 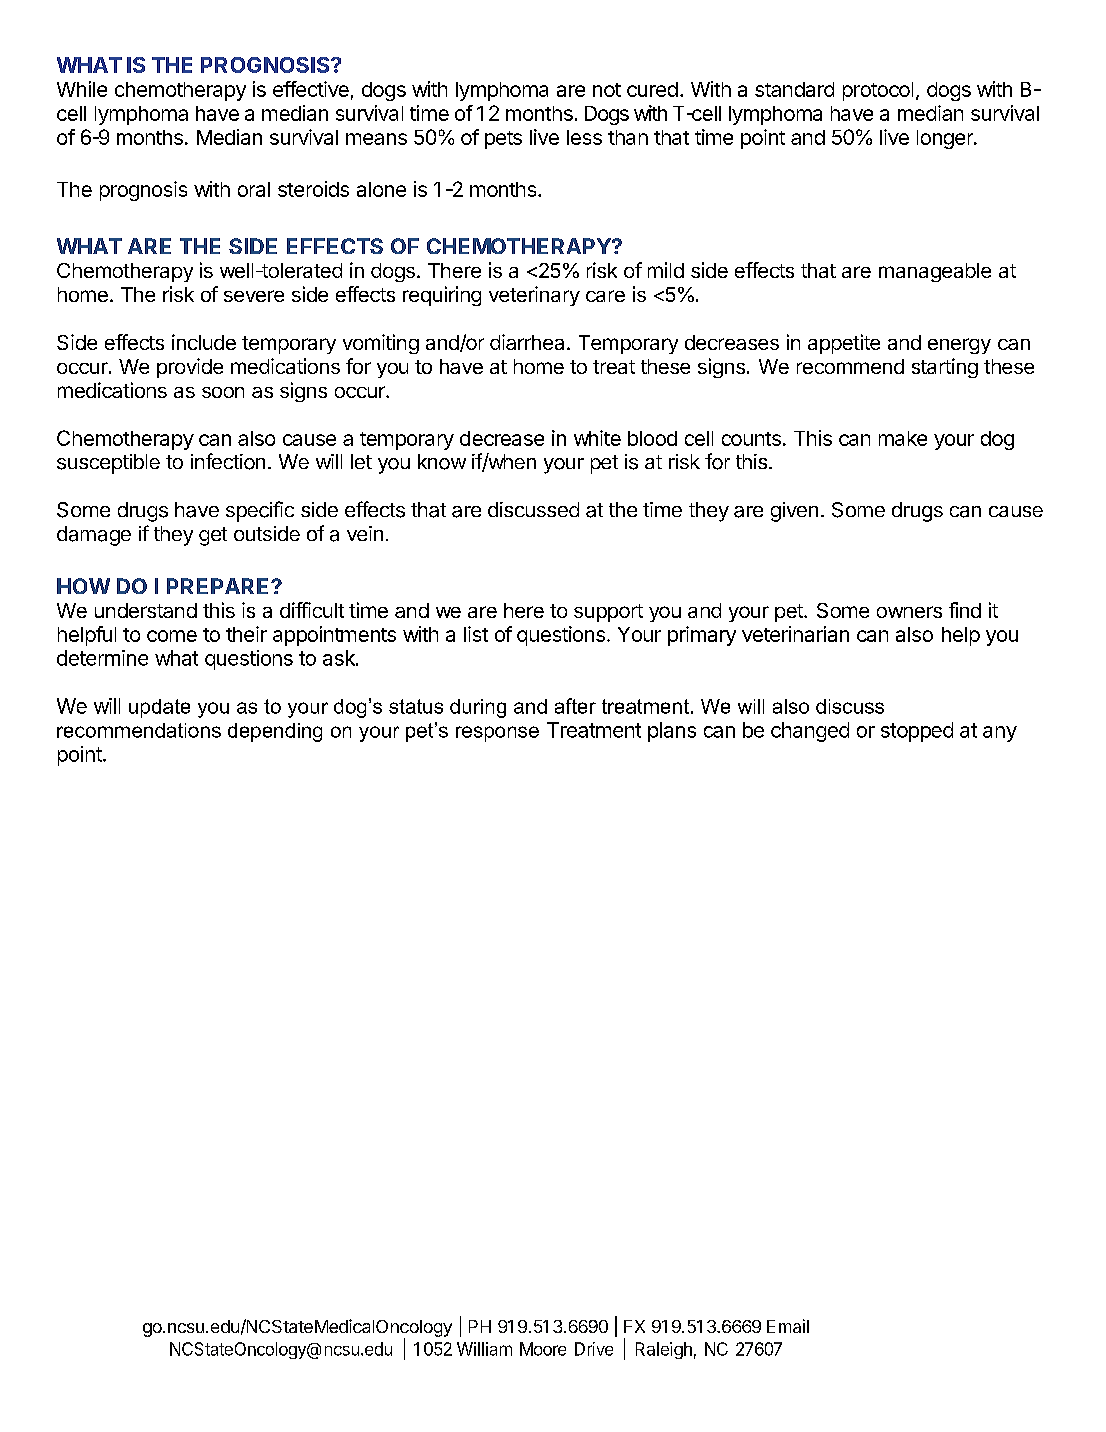 What do you see at coordinates (878, 91) in the screenshot?
I see `protocol` at bounding box center [878, 91].
